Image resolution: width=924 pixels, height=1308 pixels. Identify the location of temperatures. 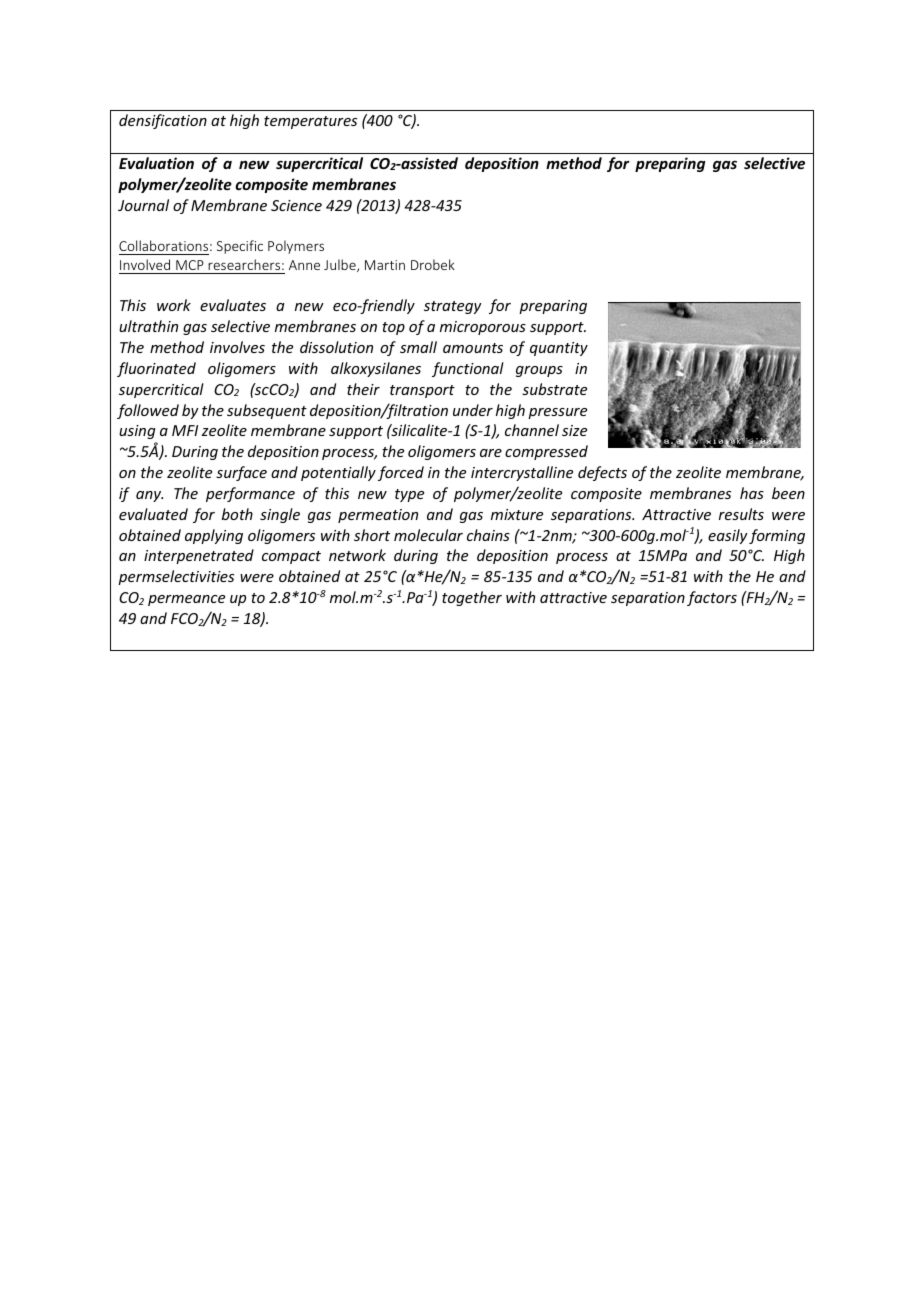
(310, 122).
